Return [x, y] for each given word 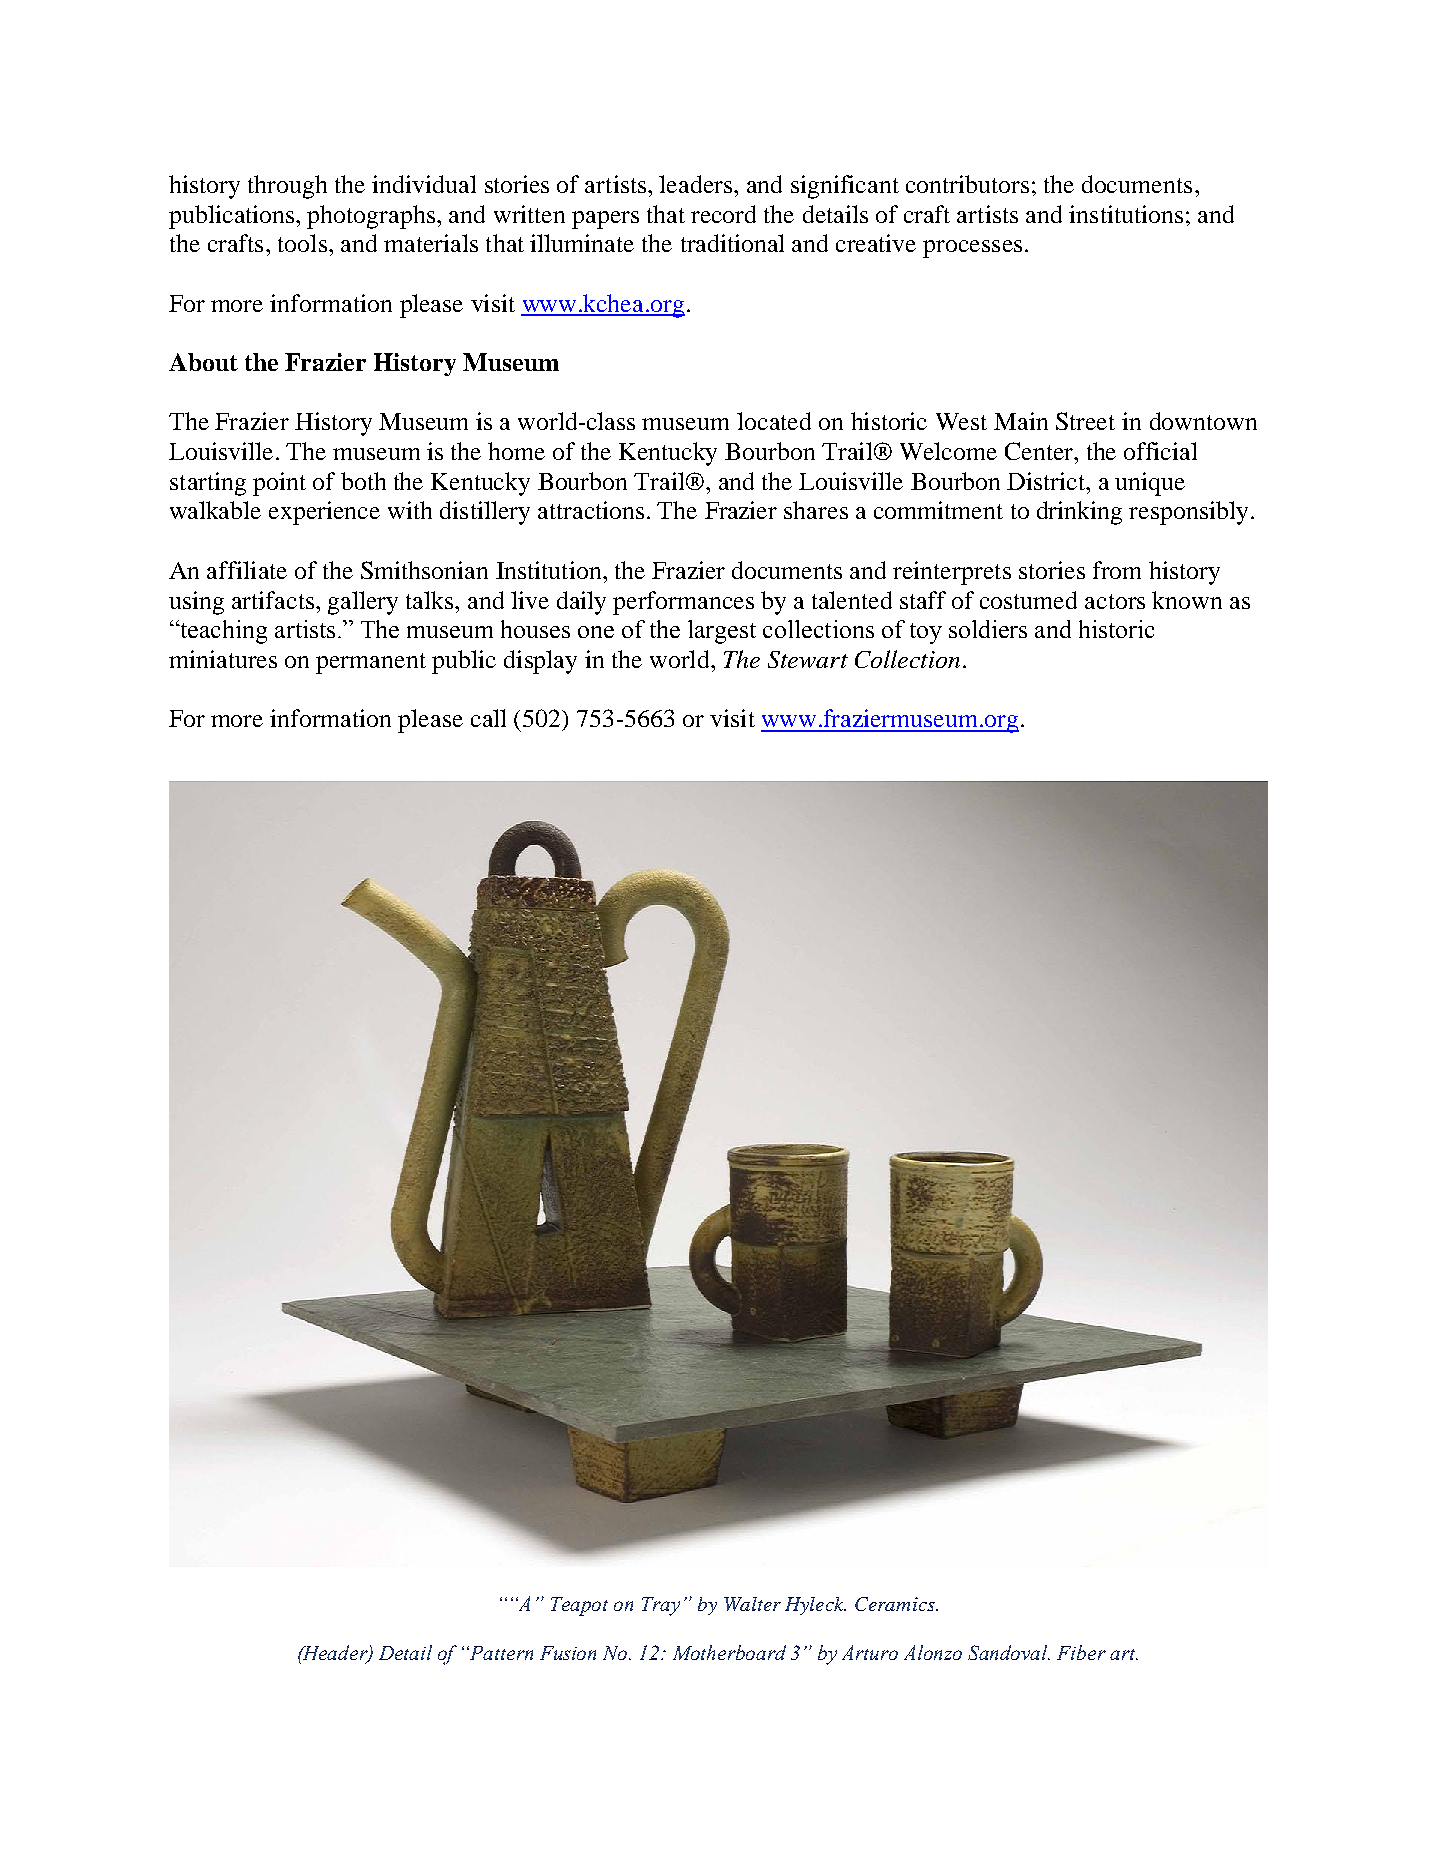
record [723, 214]
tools [302, 243]
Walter [752, 1604]
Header [335, 1653]
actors [1115, 601]
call [488, 718]
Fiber [1081, 1652]
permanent [371, 663]
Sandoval [1009, 1652]
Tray [661, 1606]
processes [972, 249]
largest [722, 632]
